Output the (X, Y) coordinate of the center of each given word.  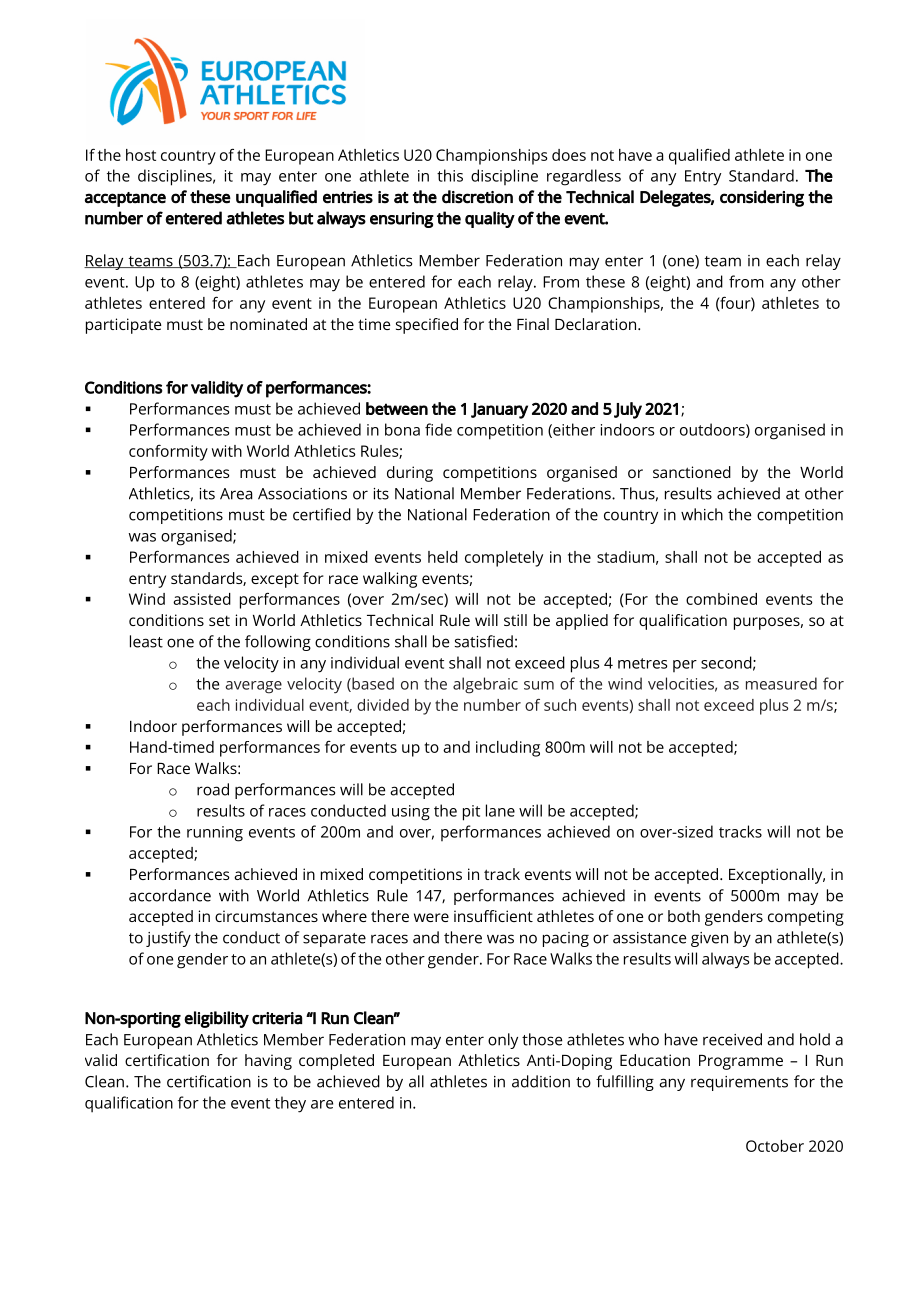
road (213, 789)
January (499, 411)
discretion (477, 197)
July (628, 410)
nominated (268, 324)
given (709, 939)
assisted (202, 599)
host (141, 155)
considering (762, 198)
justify (168, 939)
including (508, 749)
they (290, 1104)
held (443, 557)
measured (781, 683)
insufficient (493, 916)
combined (721, 599)
